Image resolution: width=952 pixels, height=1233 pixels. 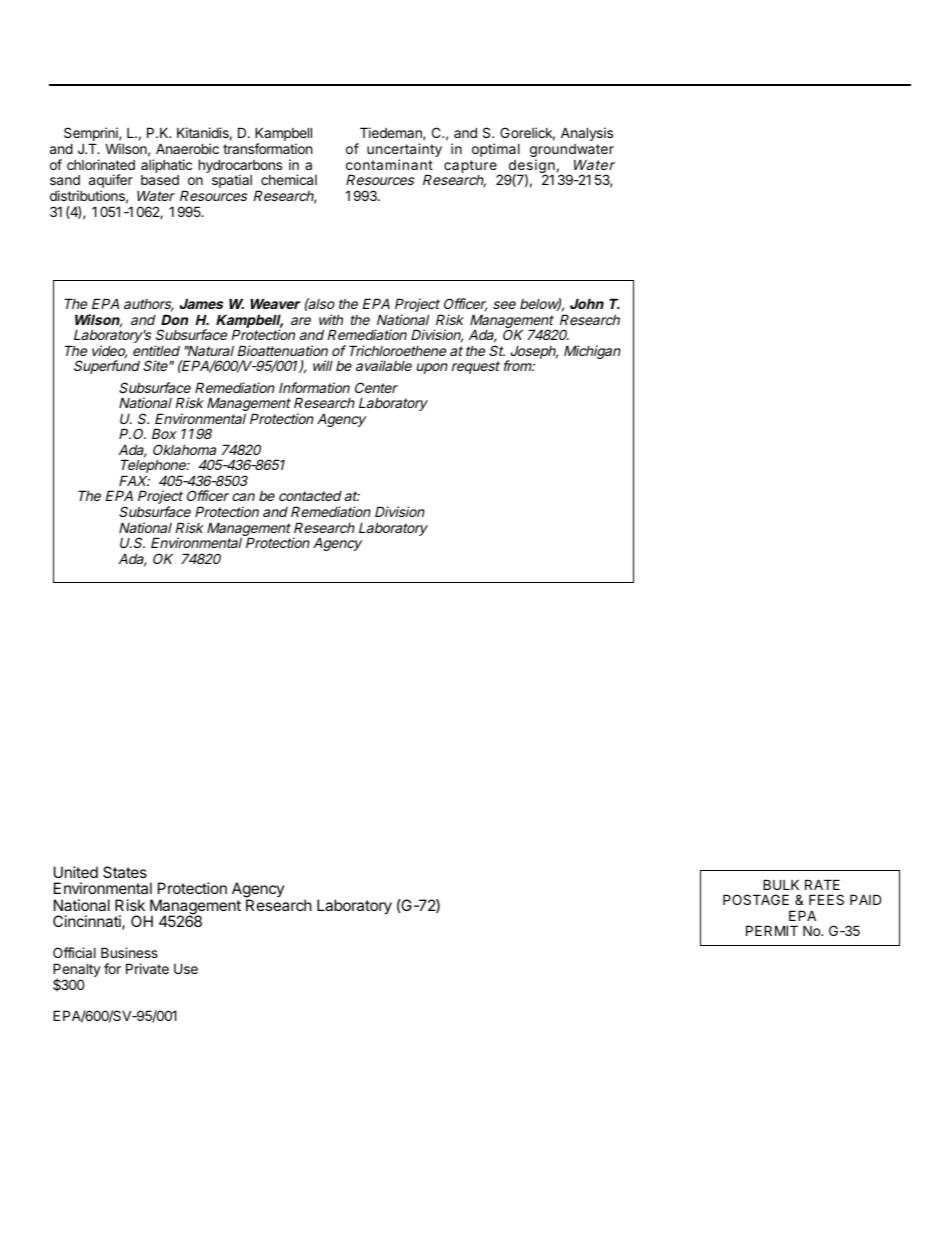 I want to click on aliphatic, so click(x=166, y=166).
